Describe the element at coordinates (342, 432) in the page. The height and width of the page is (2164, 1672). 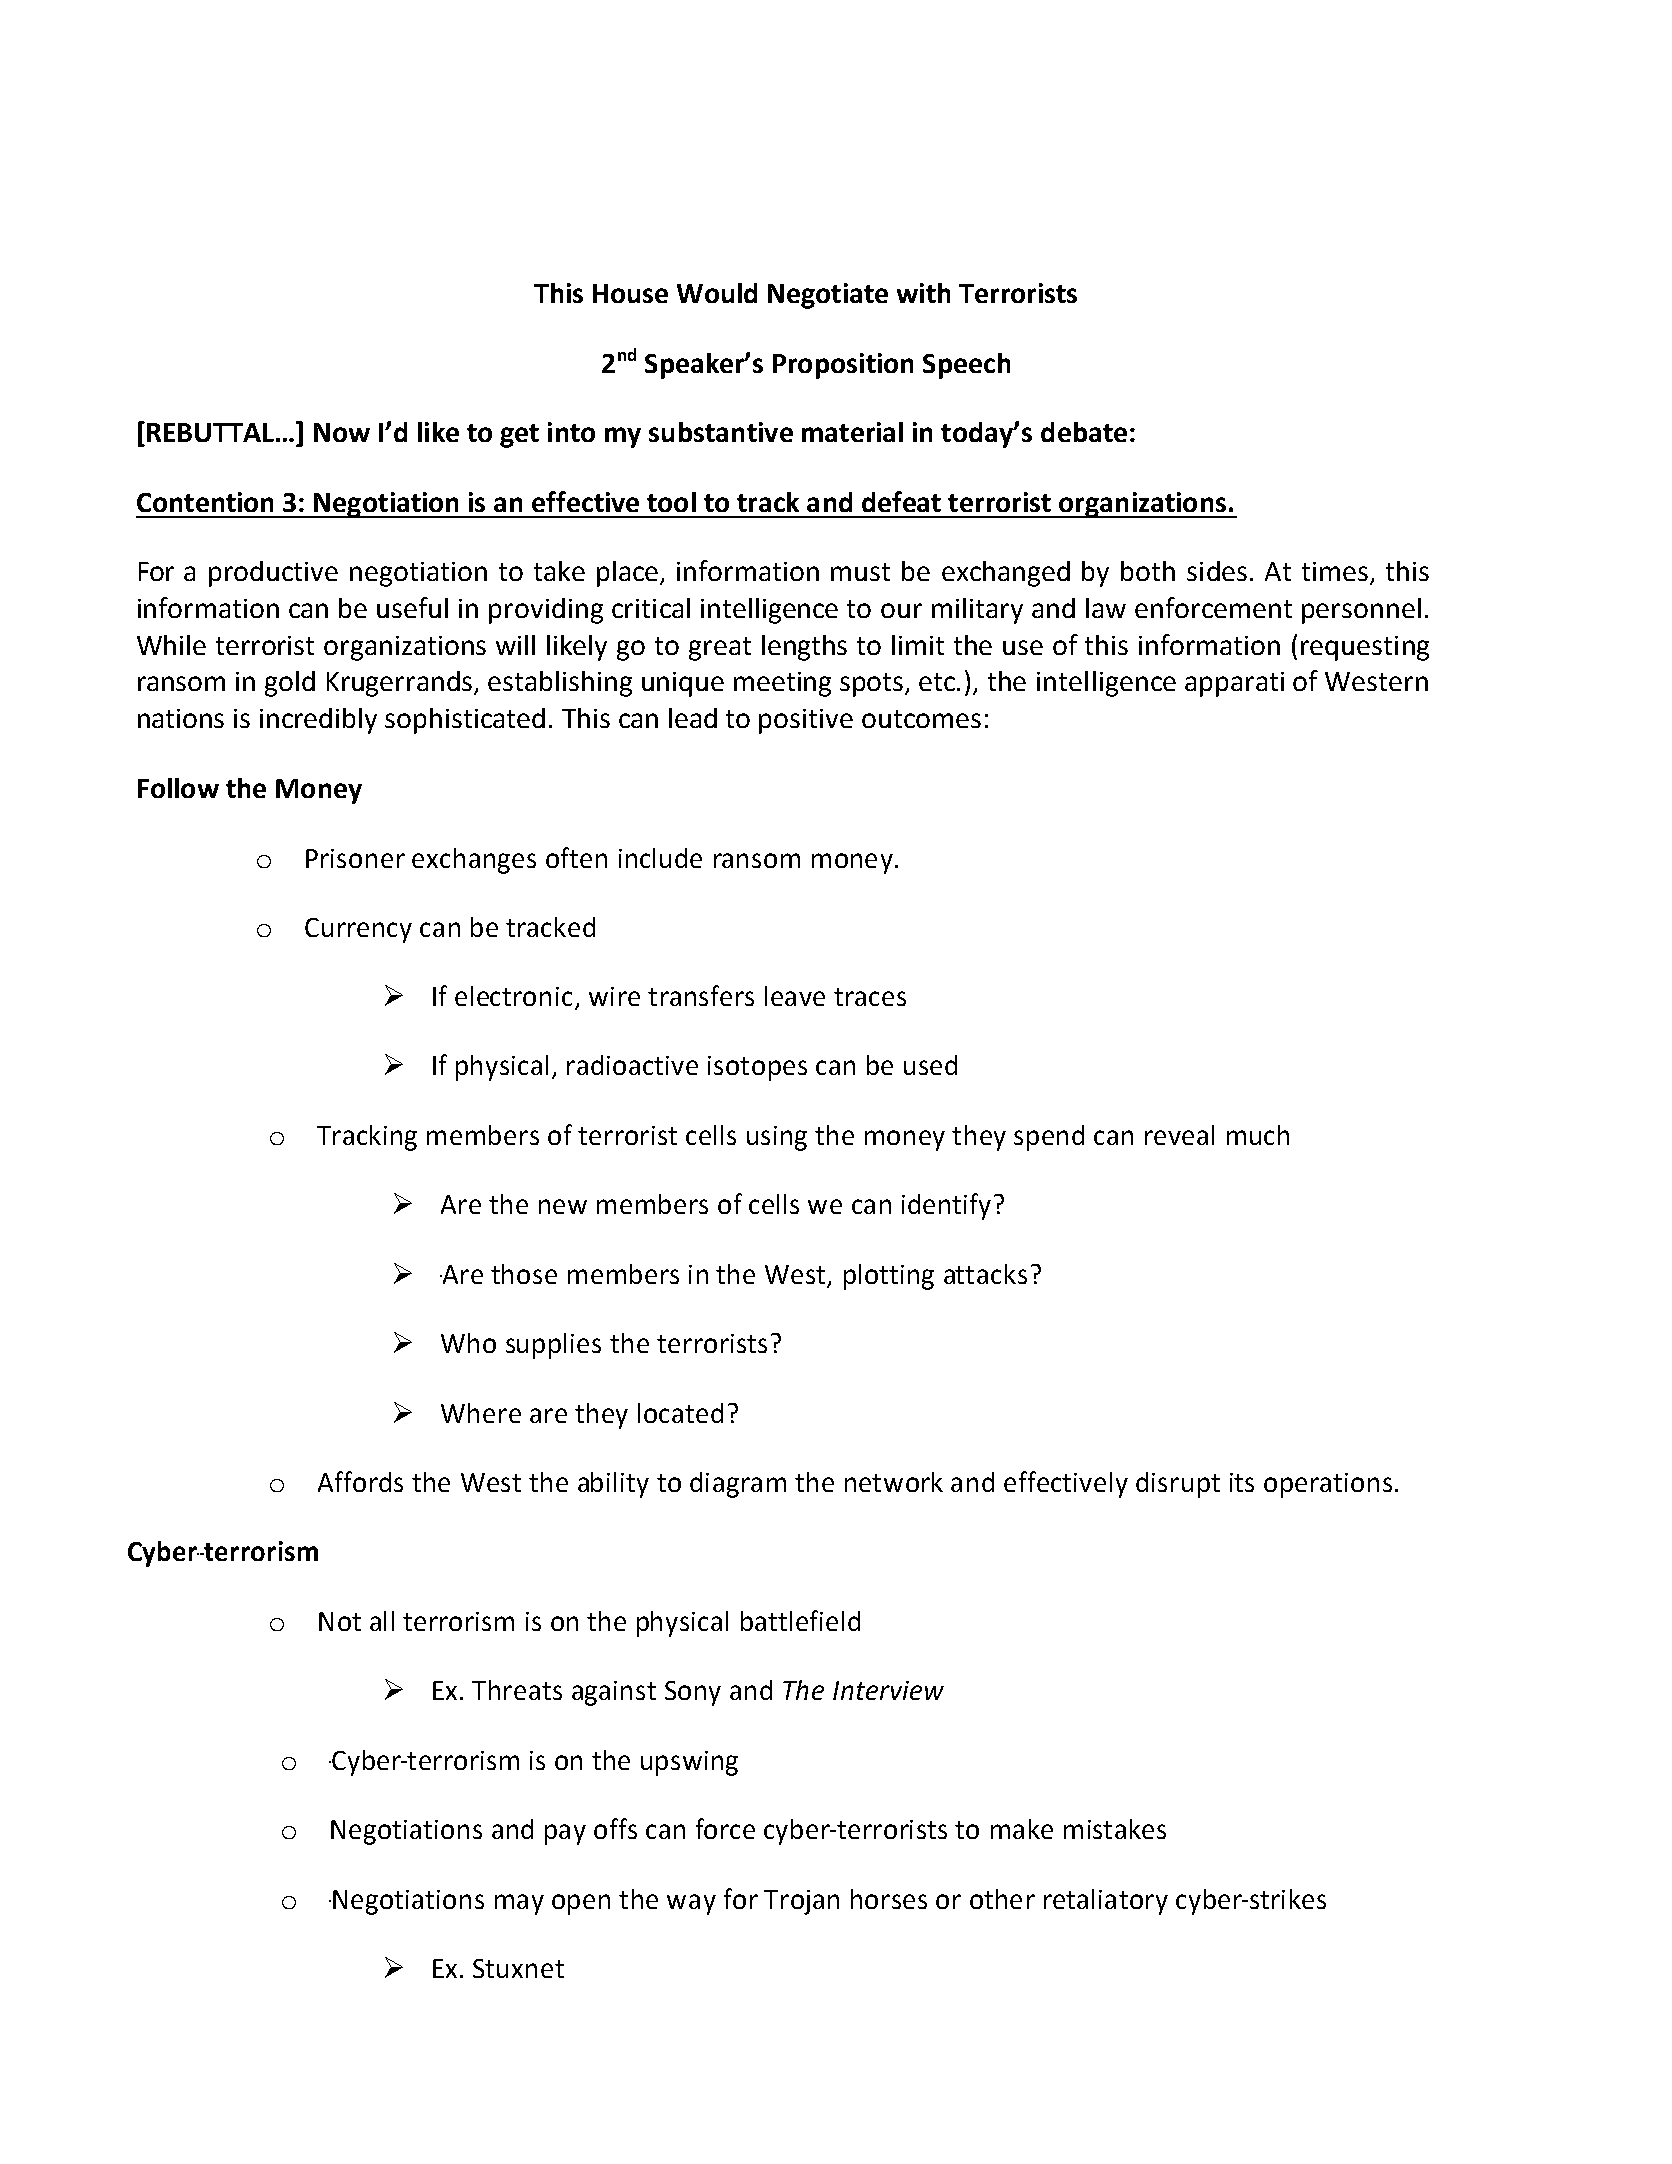
I see `Now` at that location.
